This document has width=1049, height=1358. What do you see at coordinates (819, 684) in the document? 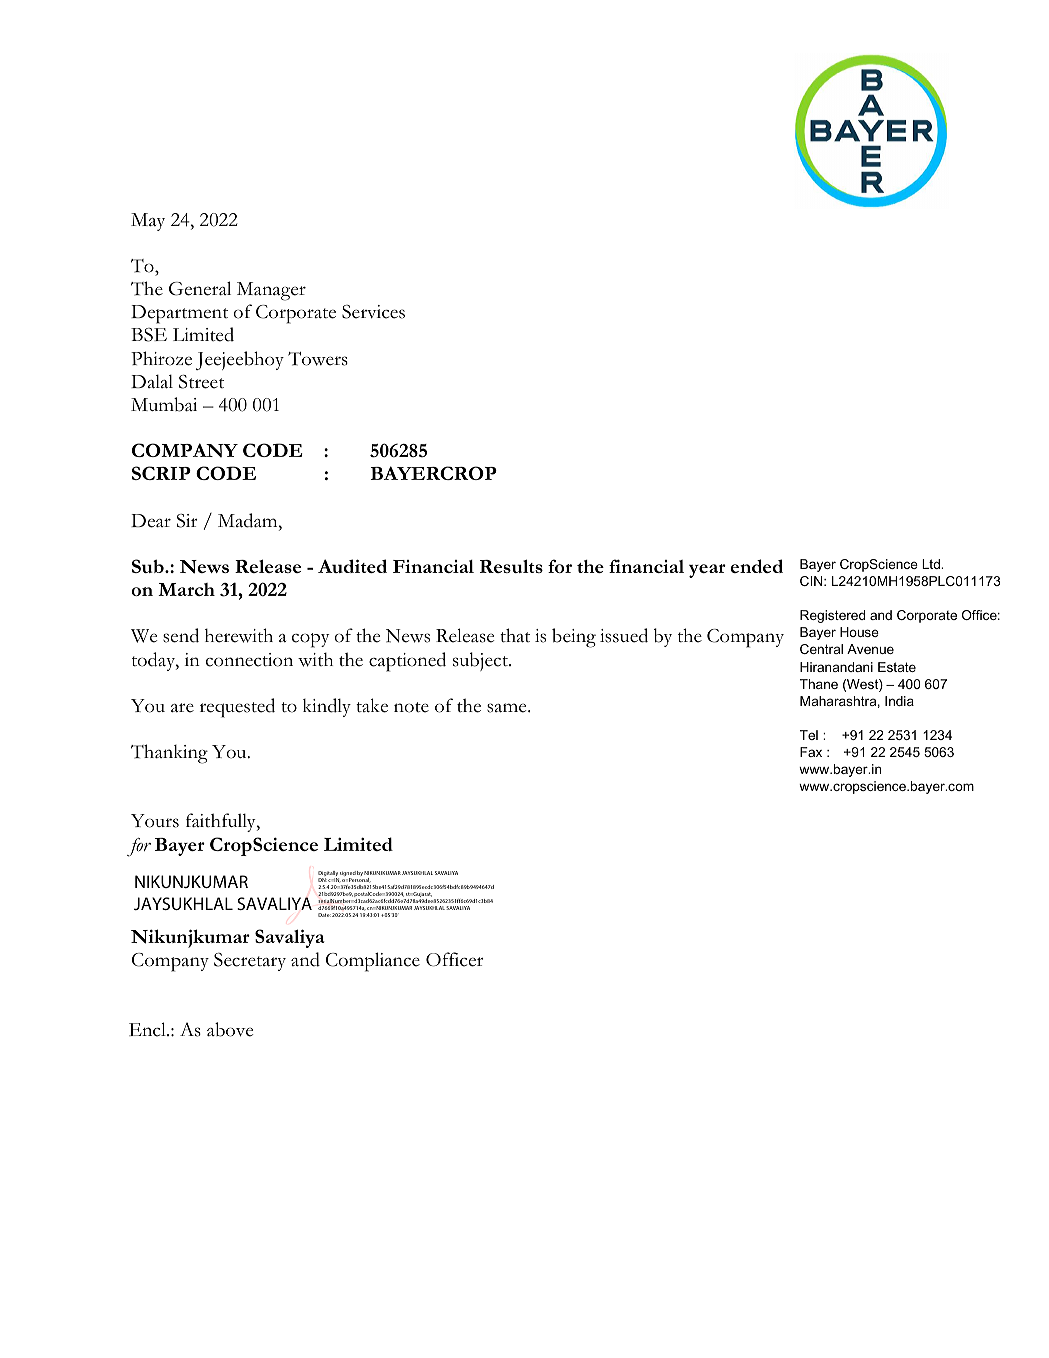
I see `Thane` at bounding box center [819, 684].
